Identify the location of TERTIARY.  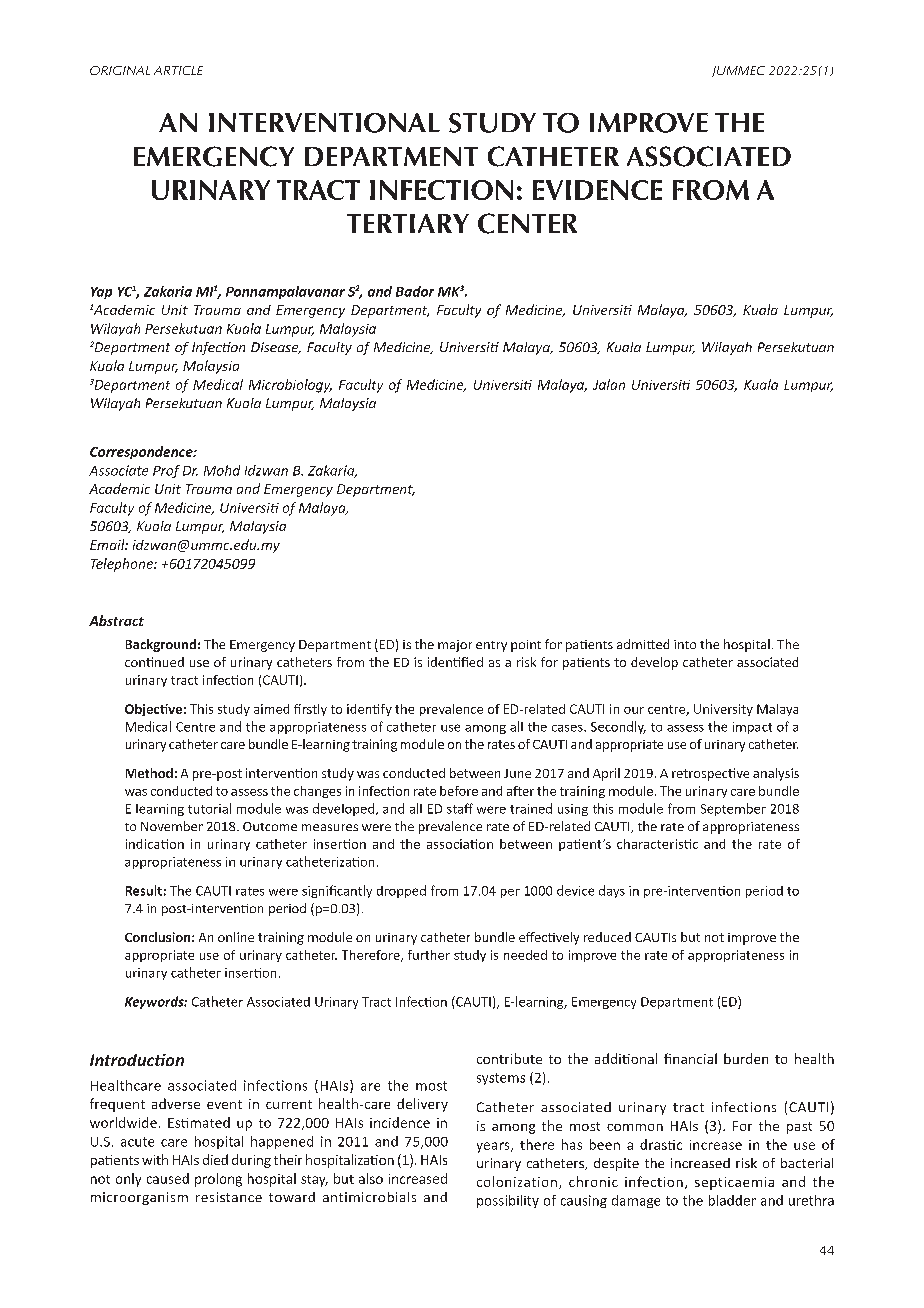
(408, 223).
